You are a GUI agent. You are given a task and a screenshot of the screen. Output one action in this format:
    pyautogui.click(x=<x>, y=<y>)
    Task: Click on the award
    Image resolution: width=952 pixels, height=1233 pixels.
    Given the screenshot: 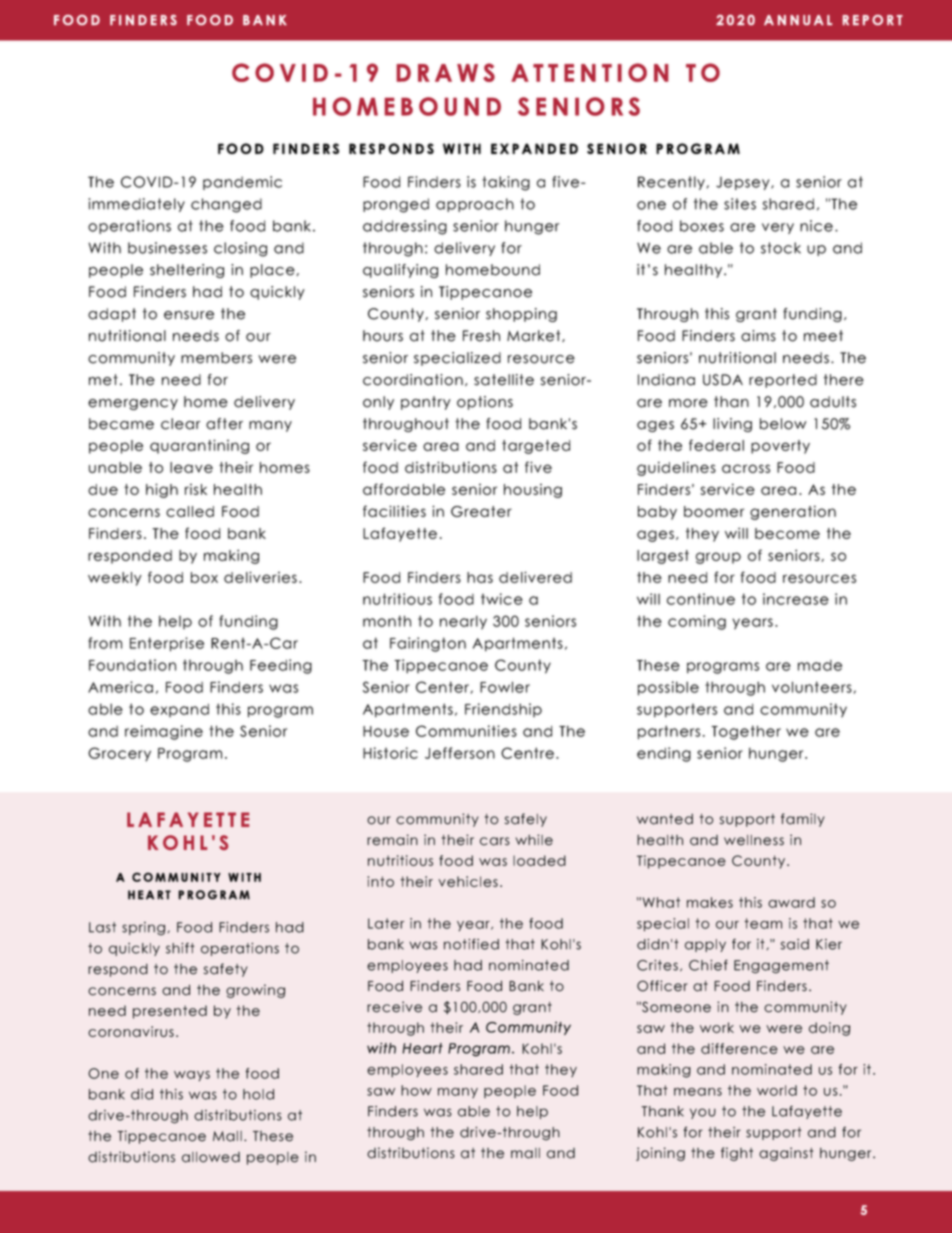 What is the action you would take?
    pyautogui.click(x=791, y=902)
